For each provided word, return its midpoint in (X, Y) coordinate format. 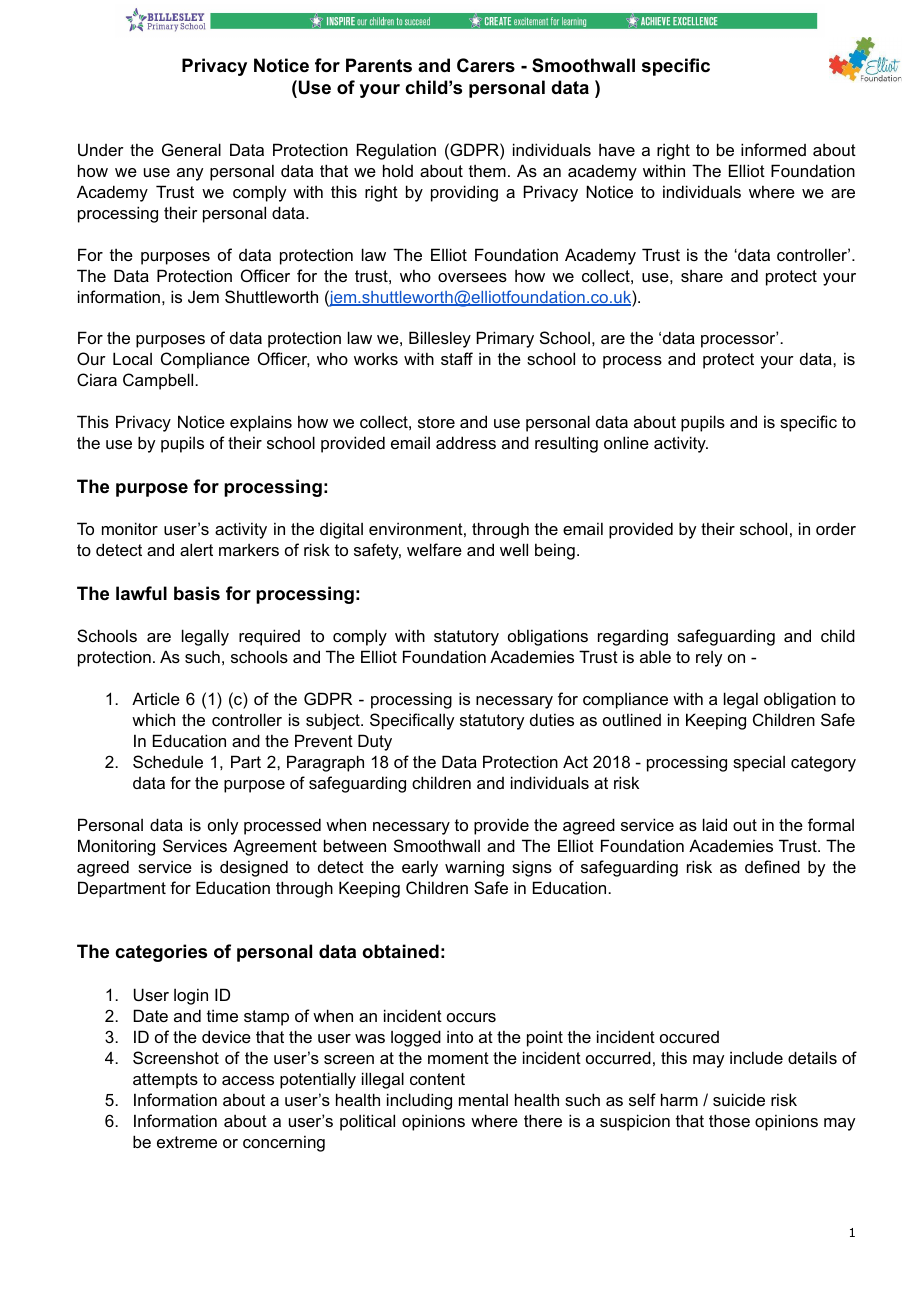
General (191, 149)
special (759, 763)
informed (773, 149)
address (466, 442)
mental (483, 1100)
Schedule (168, 761)
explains (261, 423)
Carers (486, 65)
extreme (187, 1142)
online (626, 442)
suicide (739, 1099)
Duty (375, 742)
